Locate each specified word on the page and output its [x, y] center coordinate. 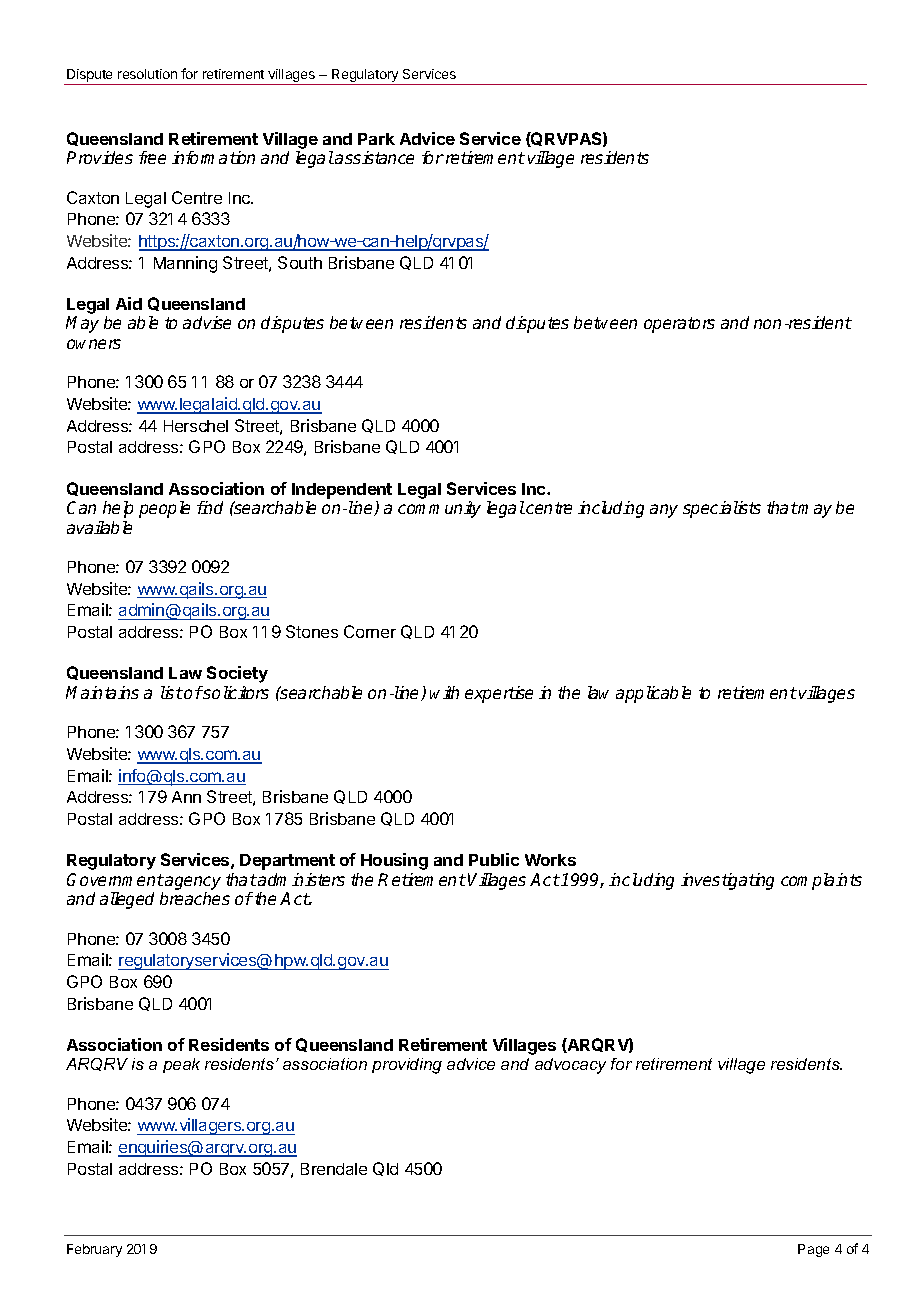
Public [494, 859]
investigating [727, 881]
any [664, 511]
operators [679, 325]
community [439, 509]
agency [193, 883]
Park [376, 139]
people [164, 509]
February [94, 1250]
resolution [147, 74]
